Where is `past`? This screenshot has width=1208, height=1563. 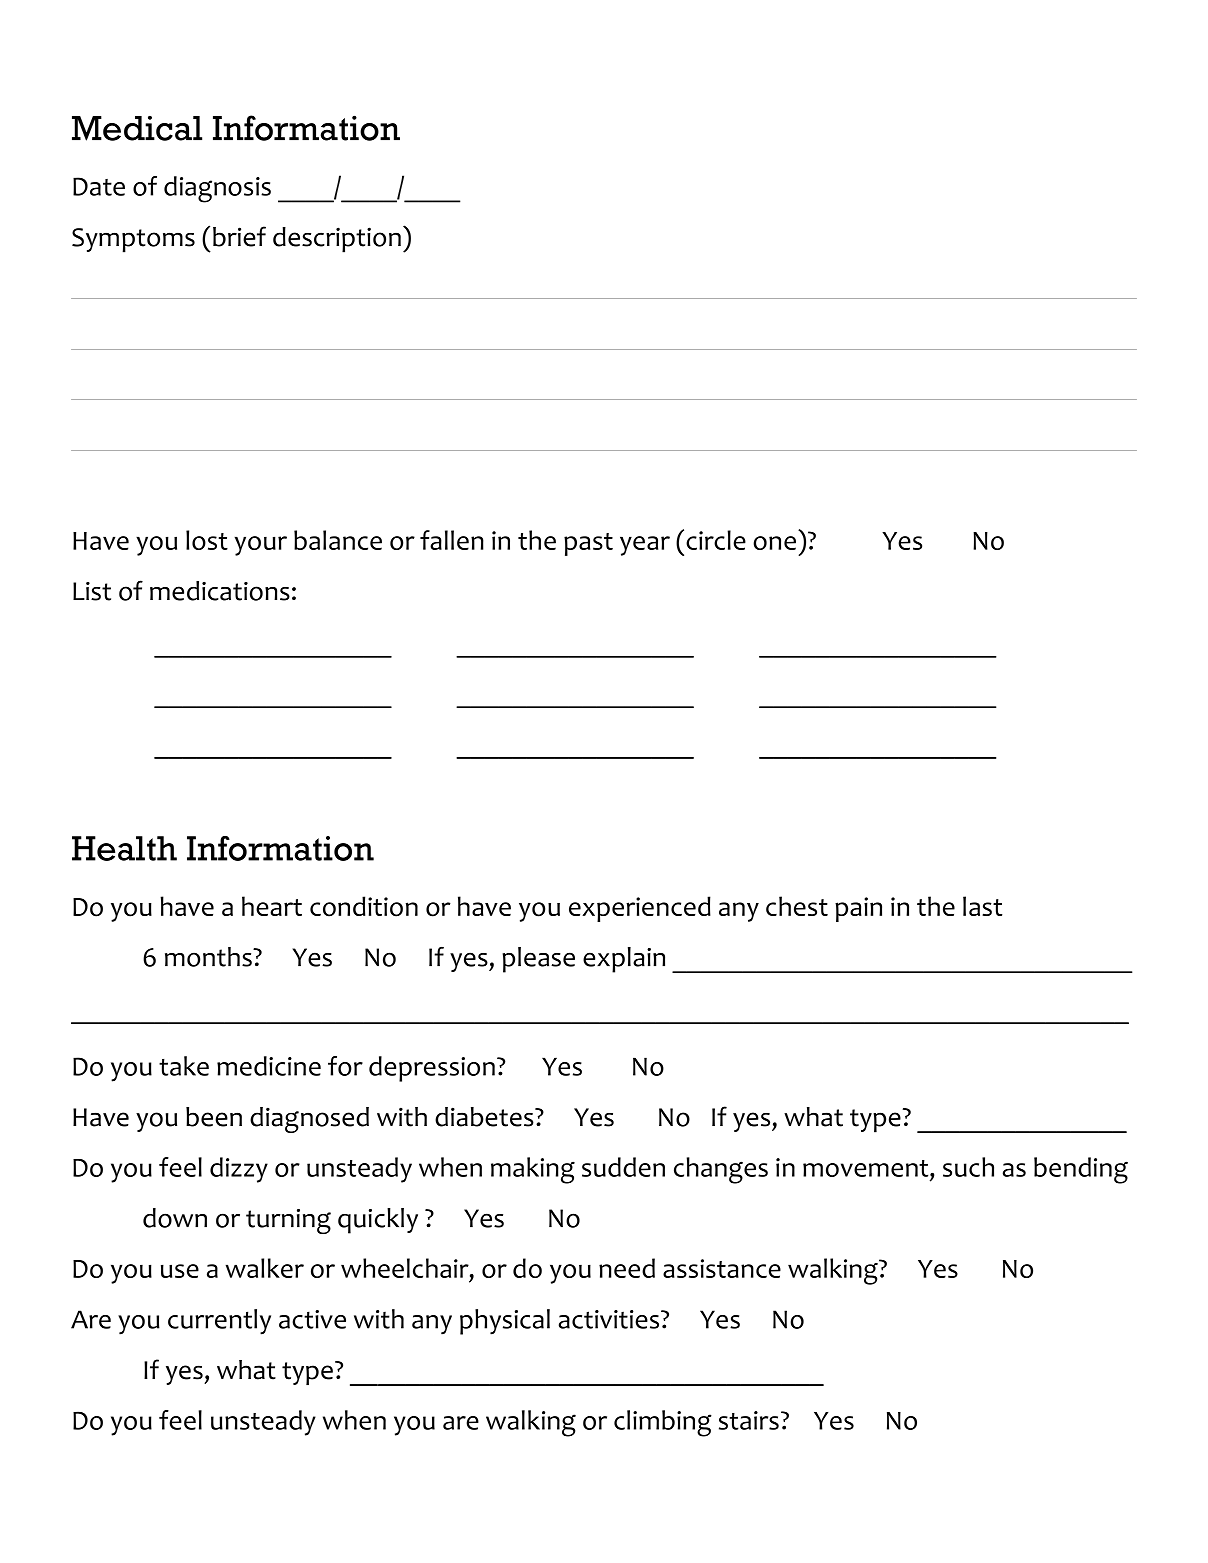
past is located at coordinates (588, 544).
